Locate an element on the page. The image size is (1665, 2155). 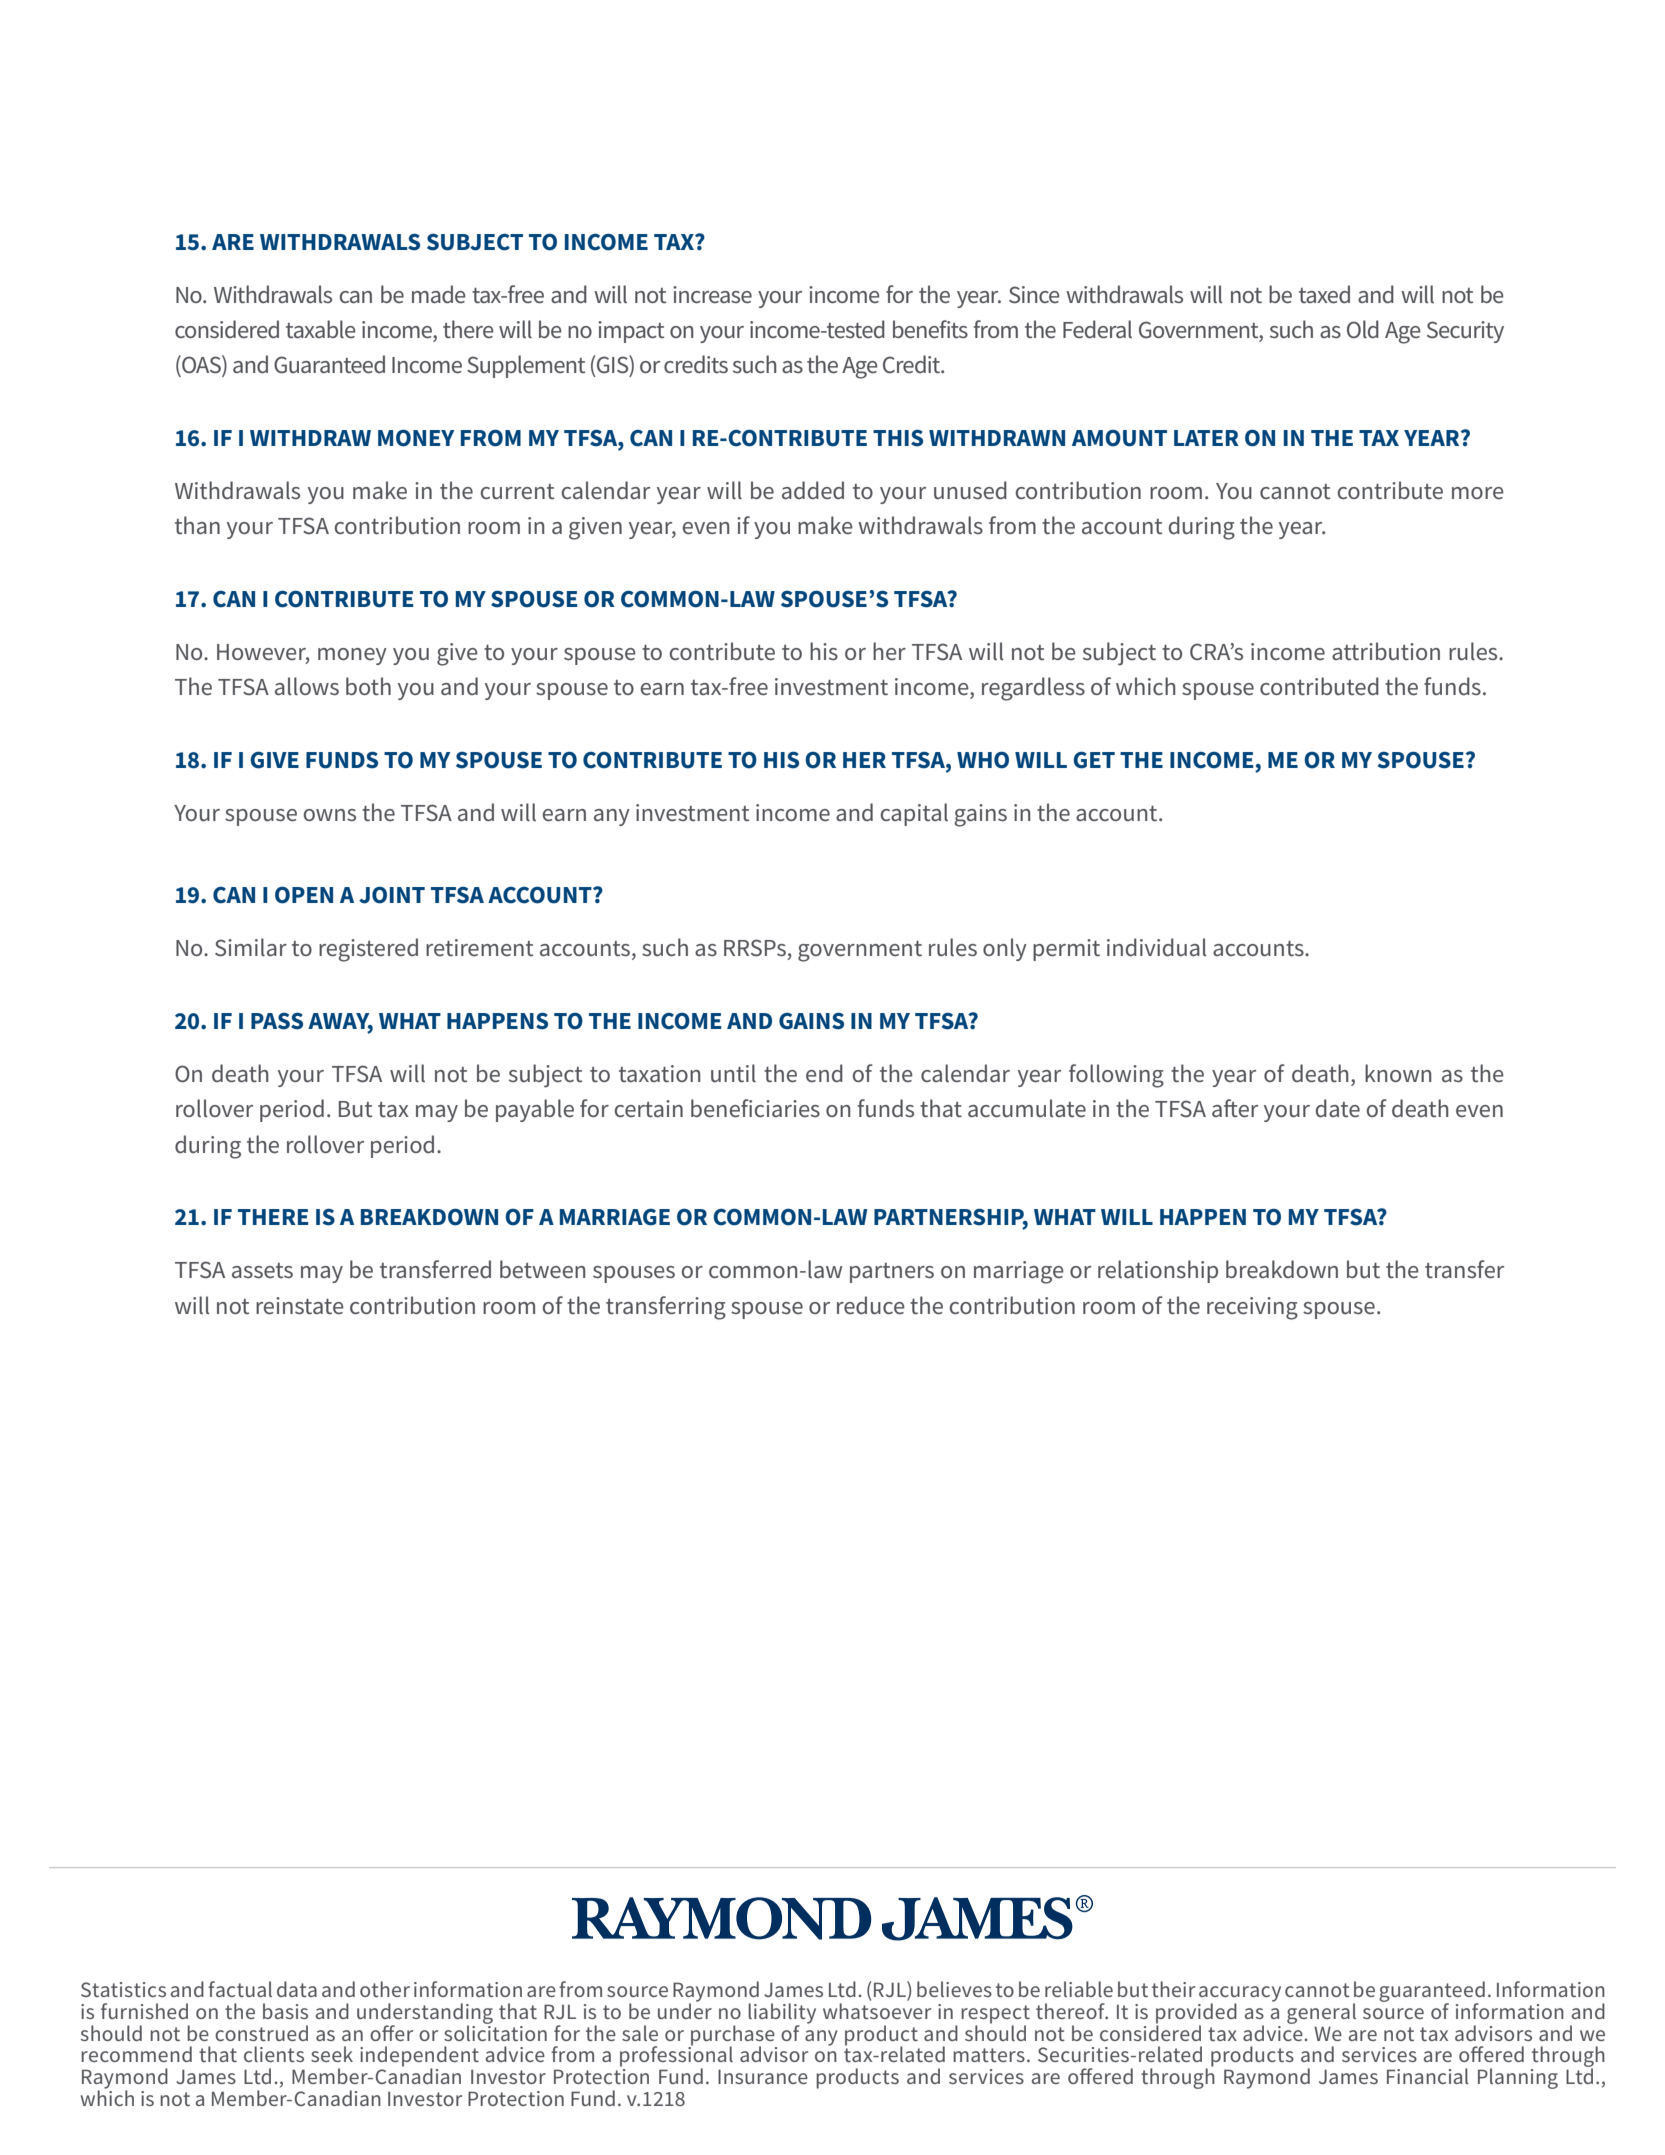
basis is located at coordinates (285, 2011).
